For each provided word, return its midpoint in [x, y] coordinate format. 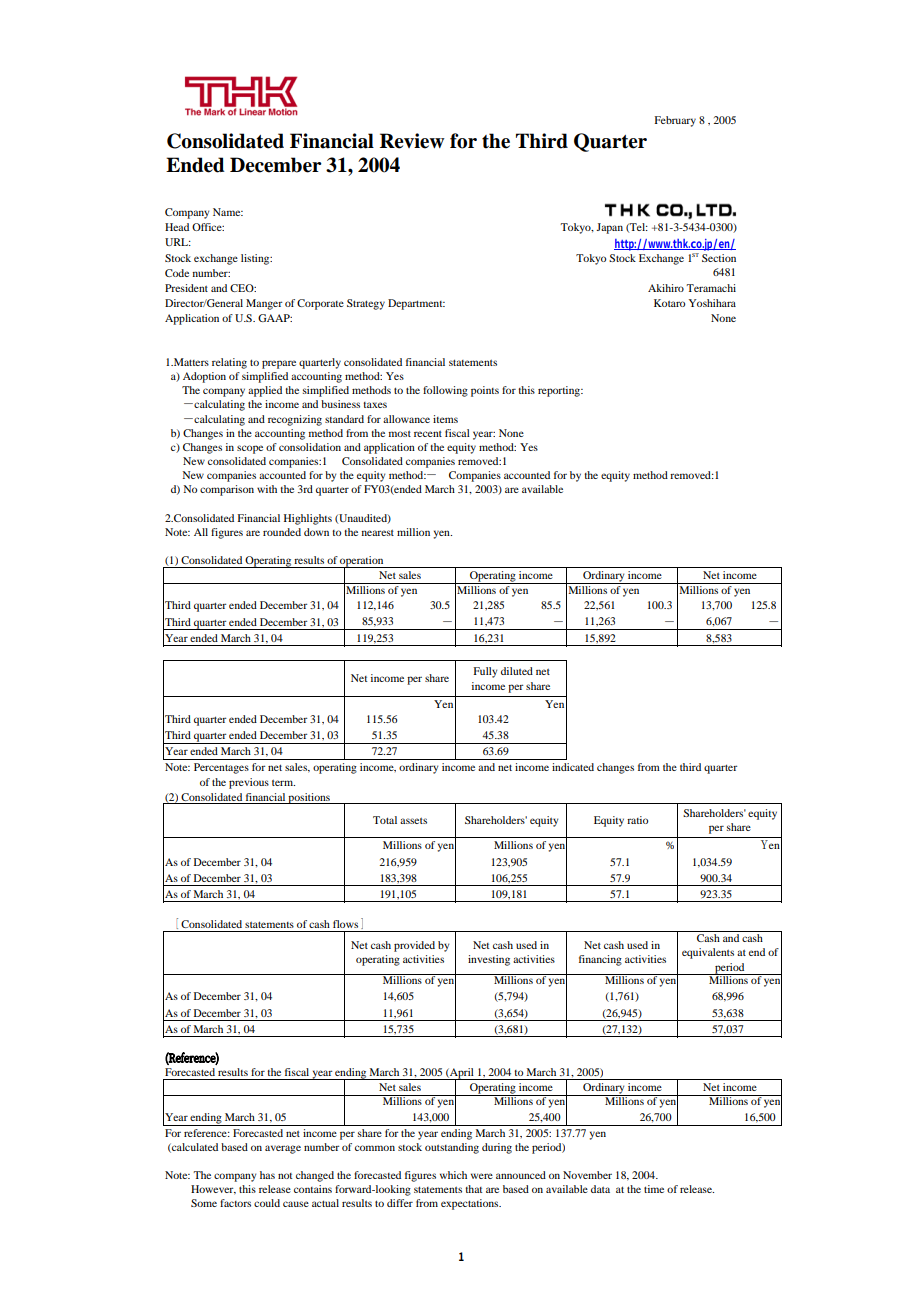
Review [412, 141]
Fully [485, 672]
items [445, 419]
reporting [560, 391]
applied [265, 391]
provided [414, 946]
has [267, 1175]
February [675, 121]
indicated [573, 767]
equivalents [708, 953]
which [453, 1175]
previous [249, 783]
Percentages [221, 768]
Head [177, 227]
